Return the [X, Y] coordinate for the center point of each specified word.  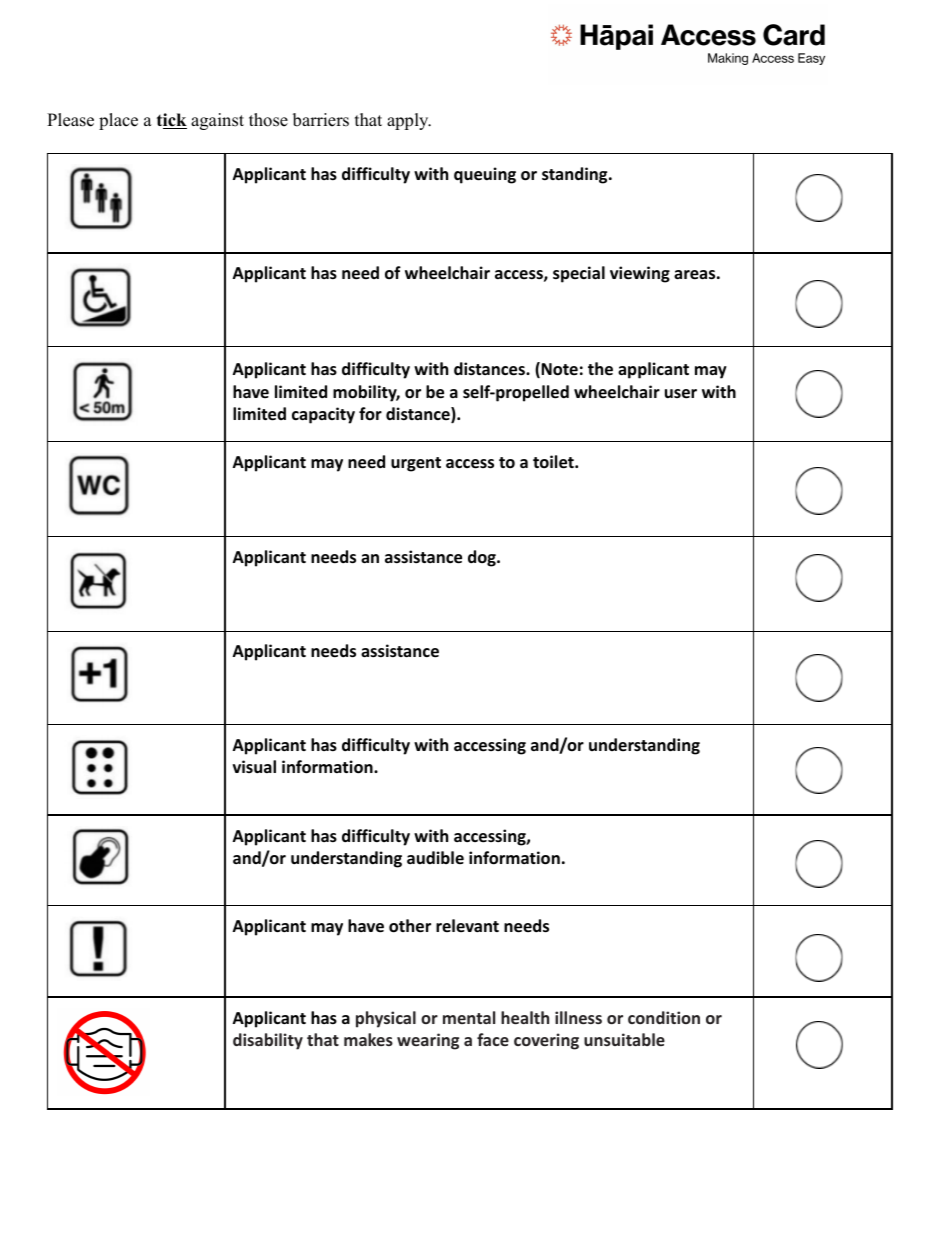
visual [254, 766]
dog [483, 558]
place [118, 121]
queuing [485, 175]
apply [409, 121]
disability [268, 1041]
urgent [416, 464]
